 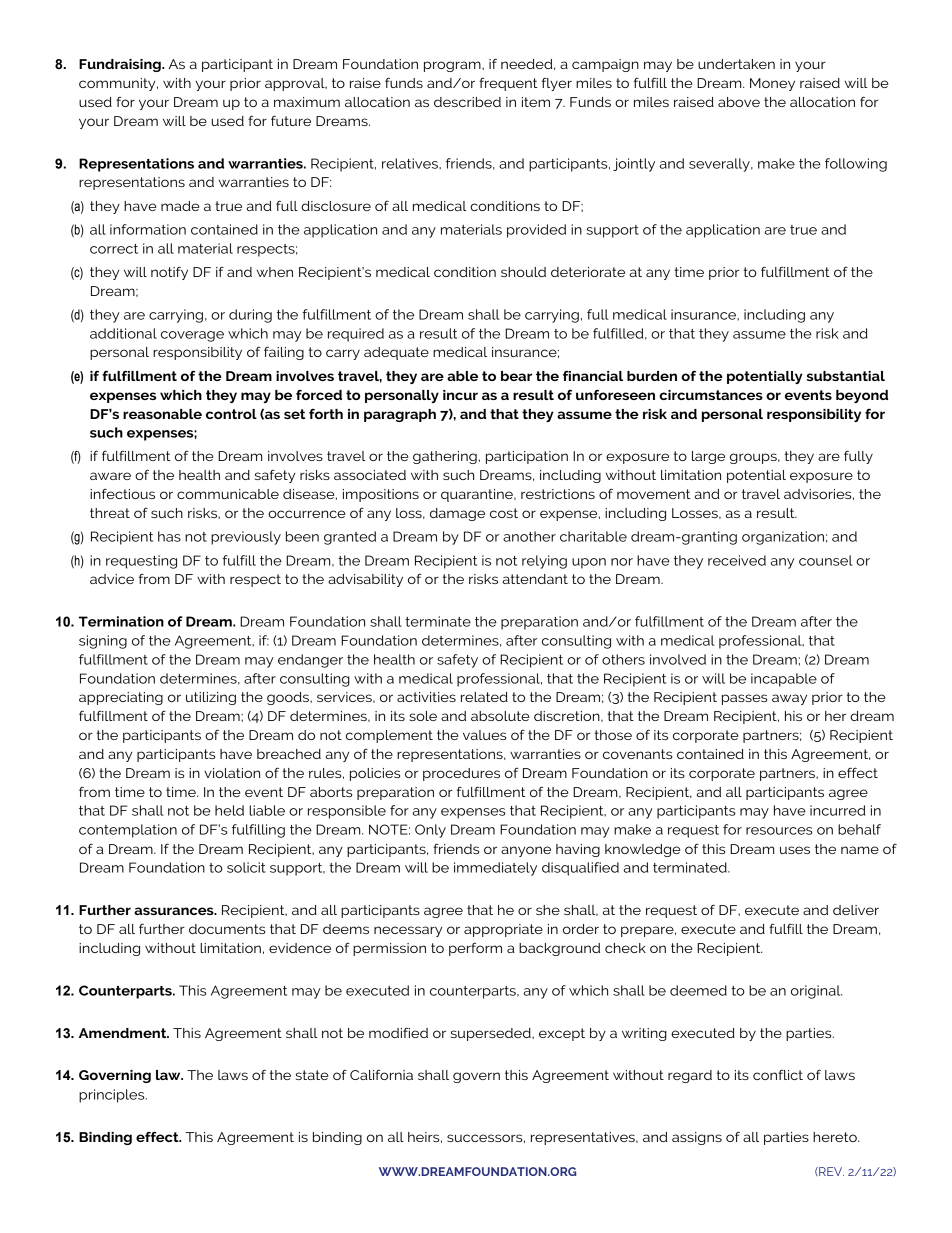 I want to click on Money, so click(x=772, y=84).
